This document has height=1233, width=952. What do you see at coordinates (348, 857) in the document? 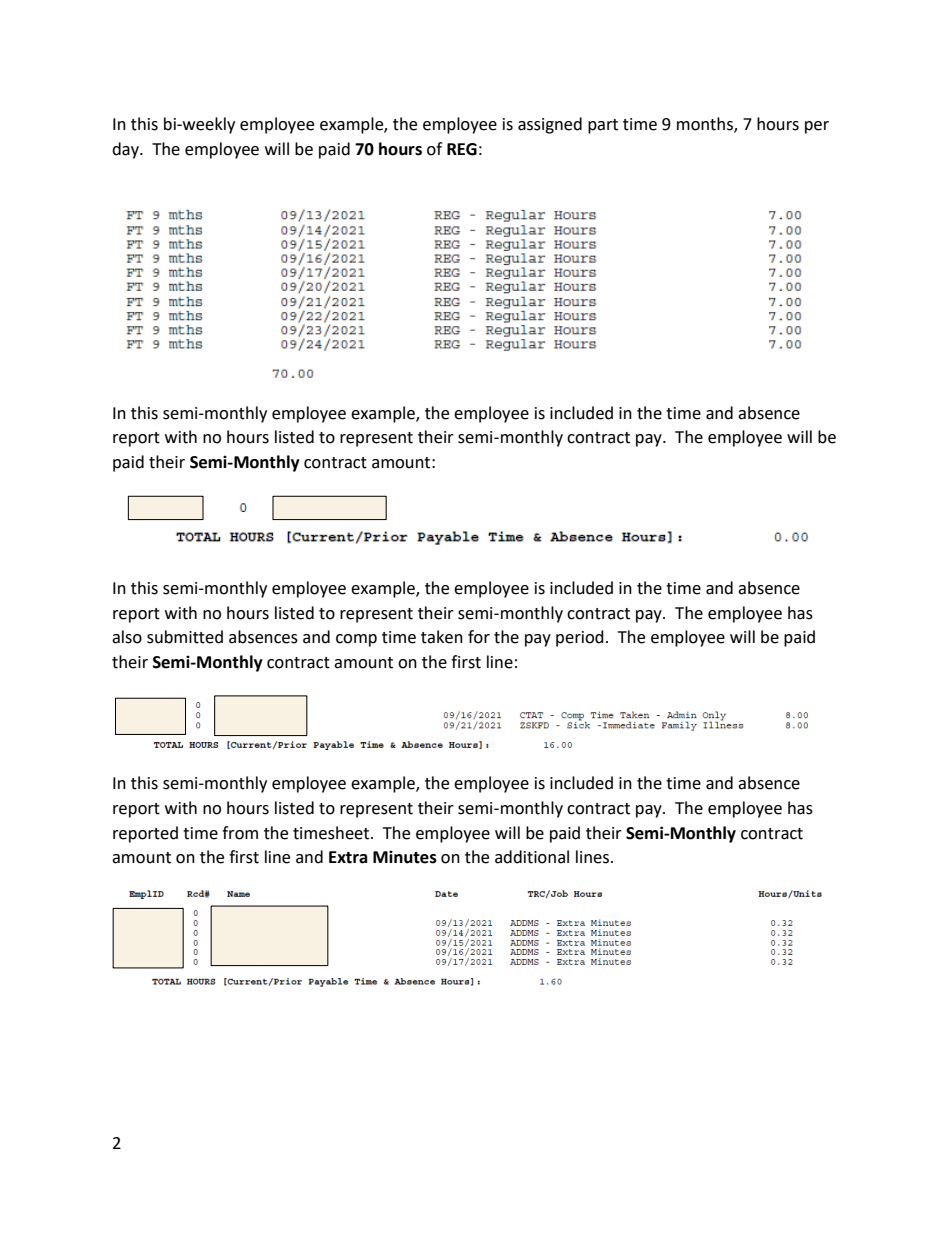
I see `Extra` at bounding box center [348, 857].
